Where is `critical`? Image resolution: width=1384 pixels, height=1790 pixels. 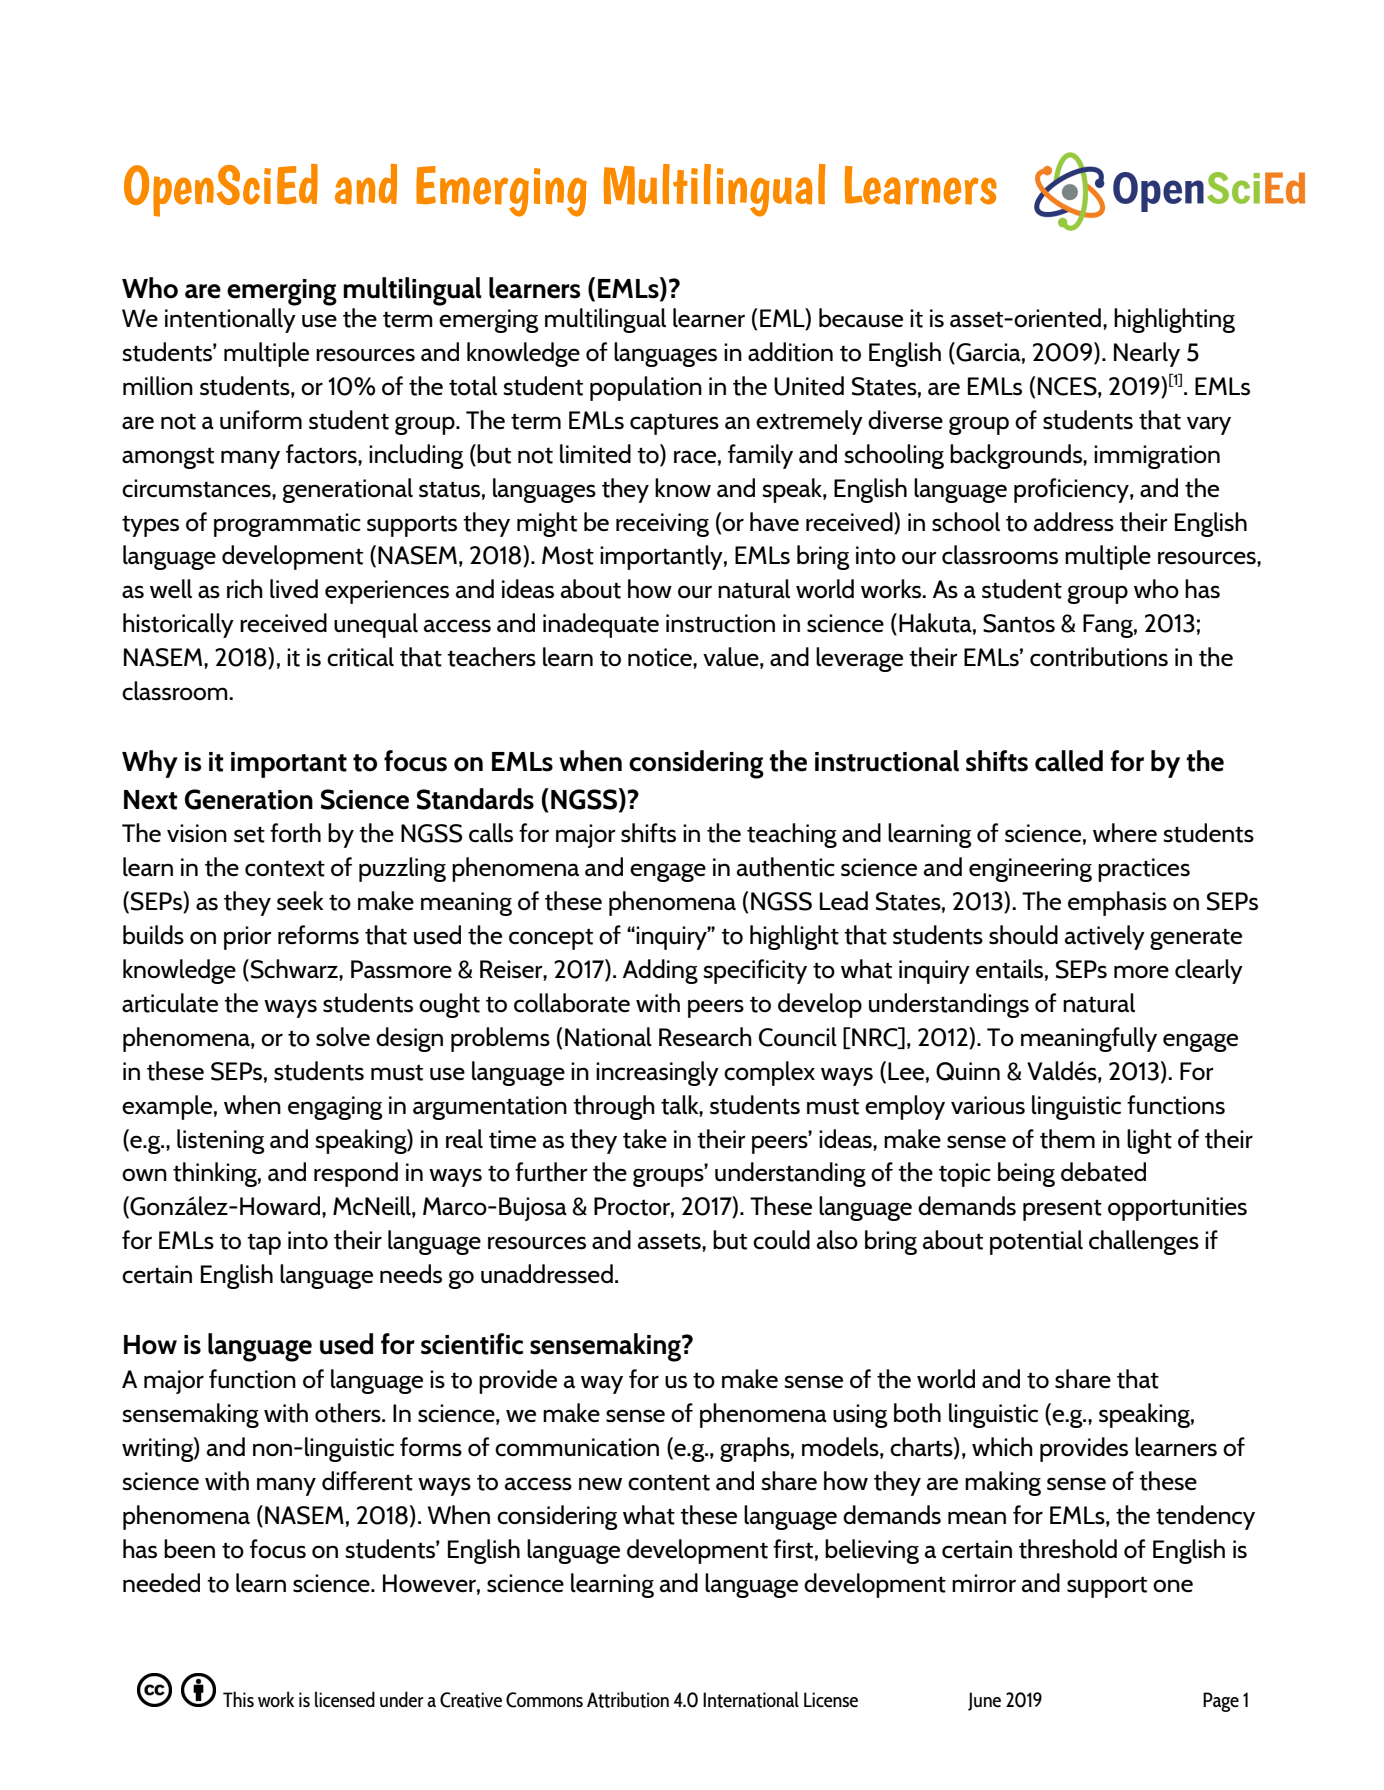
critical is located at coordinates (360, 657).
